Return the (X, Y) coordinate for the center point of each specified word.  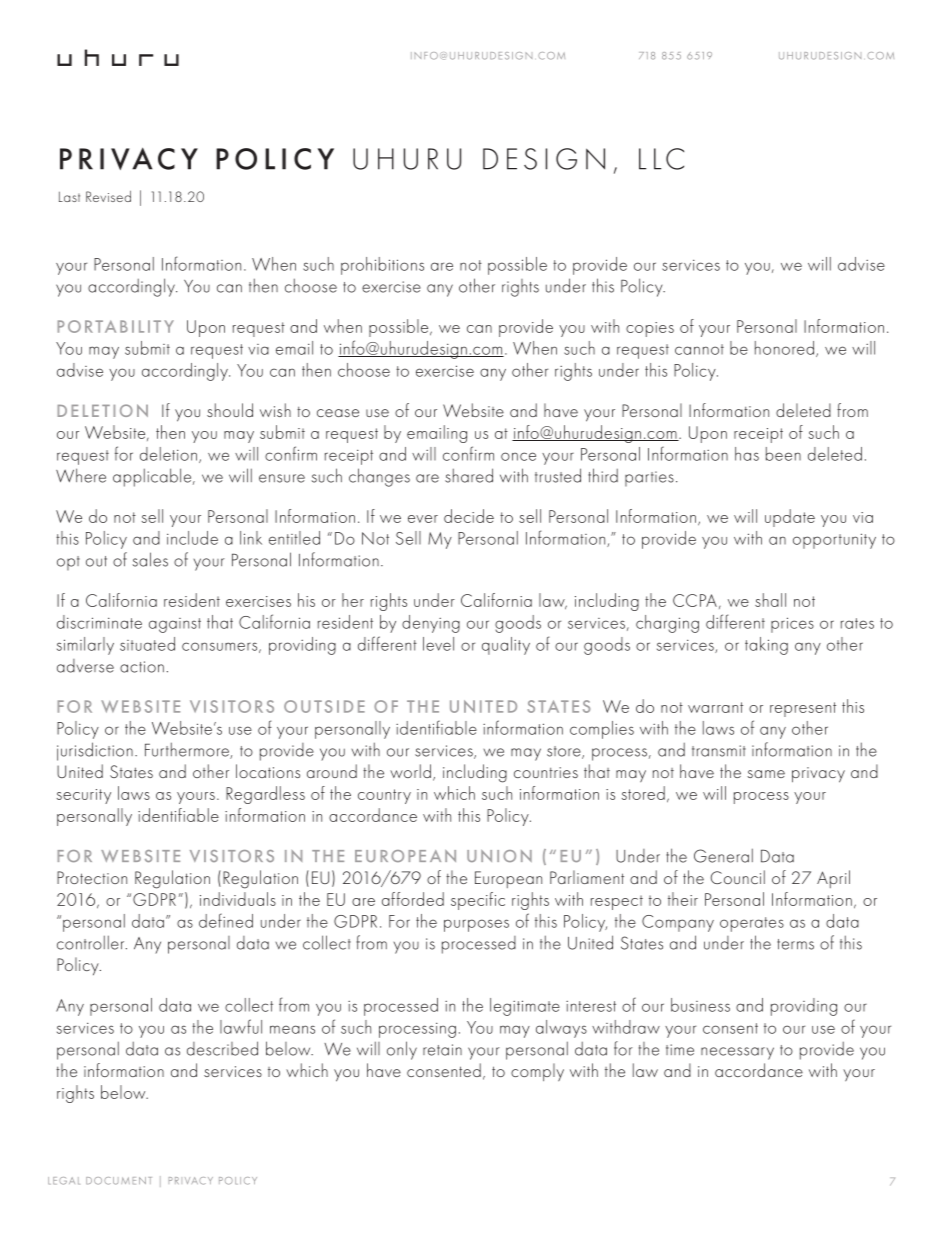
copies (650, 329)
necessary (737, 1053)
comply (537, 1072)
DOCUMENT (119, 1181)
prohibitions (382, 266)
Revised (108, 196)
